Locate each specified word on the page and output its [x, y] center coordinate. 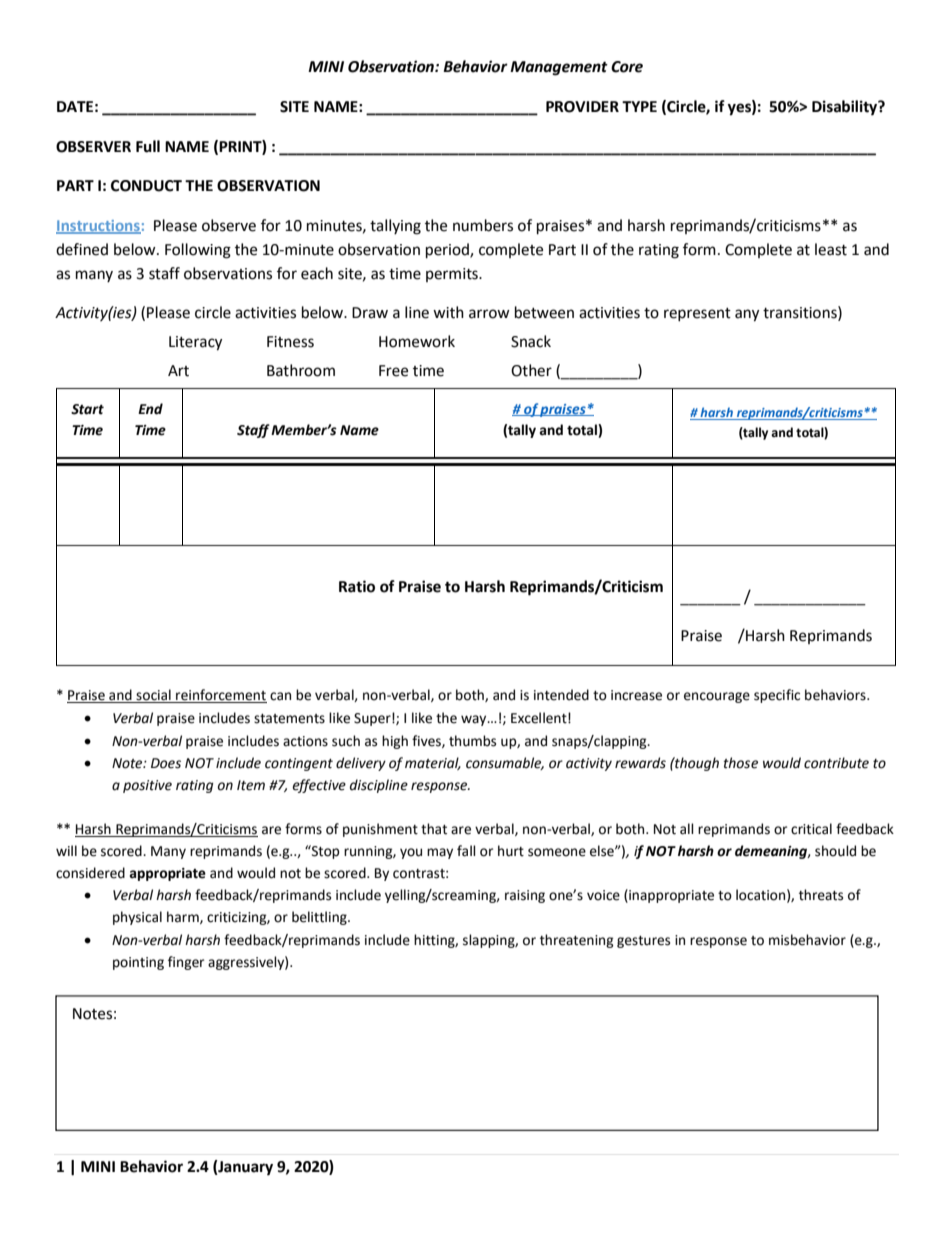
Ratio [357, 586]
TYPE [639, 106]
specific [777, 696]
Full [148, 146]
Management [559, 68]
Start [87, 409]
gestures [643, 942]
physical [137, 918]
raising [525, 896]
